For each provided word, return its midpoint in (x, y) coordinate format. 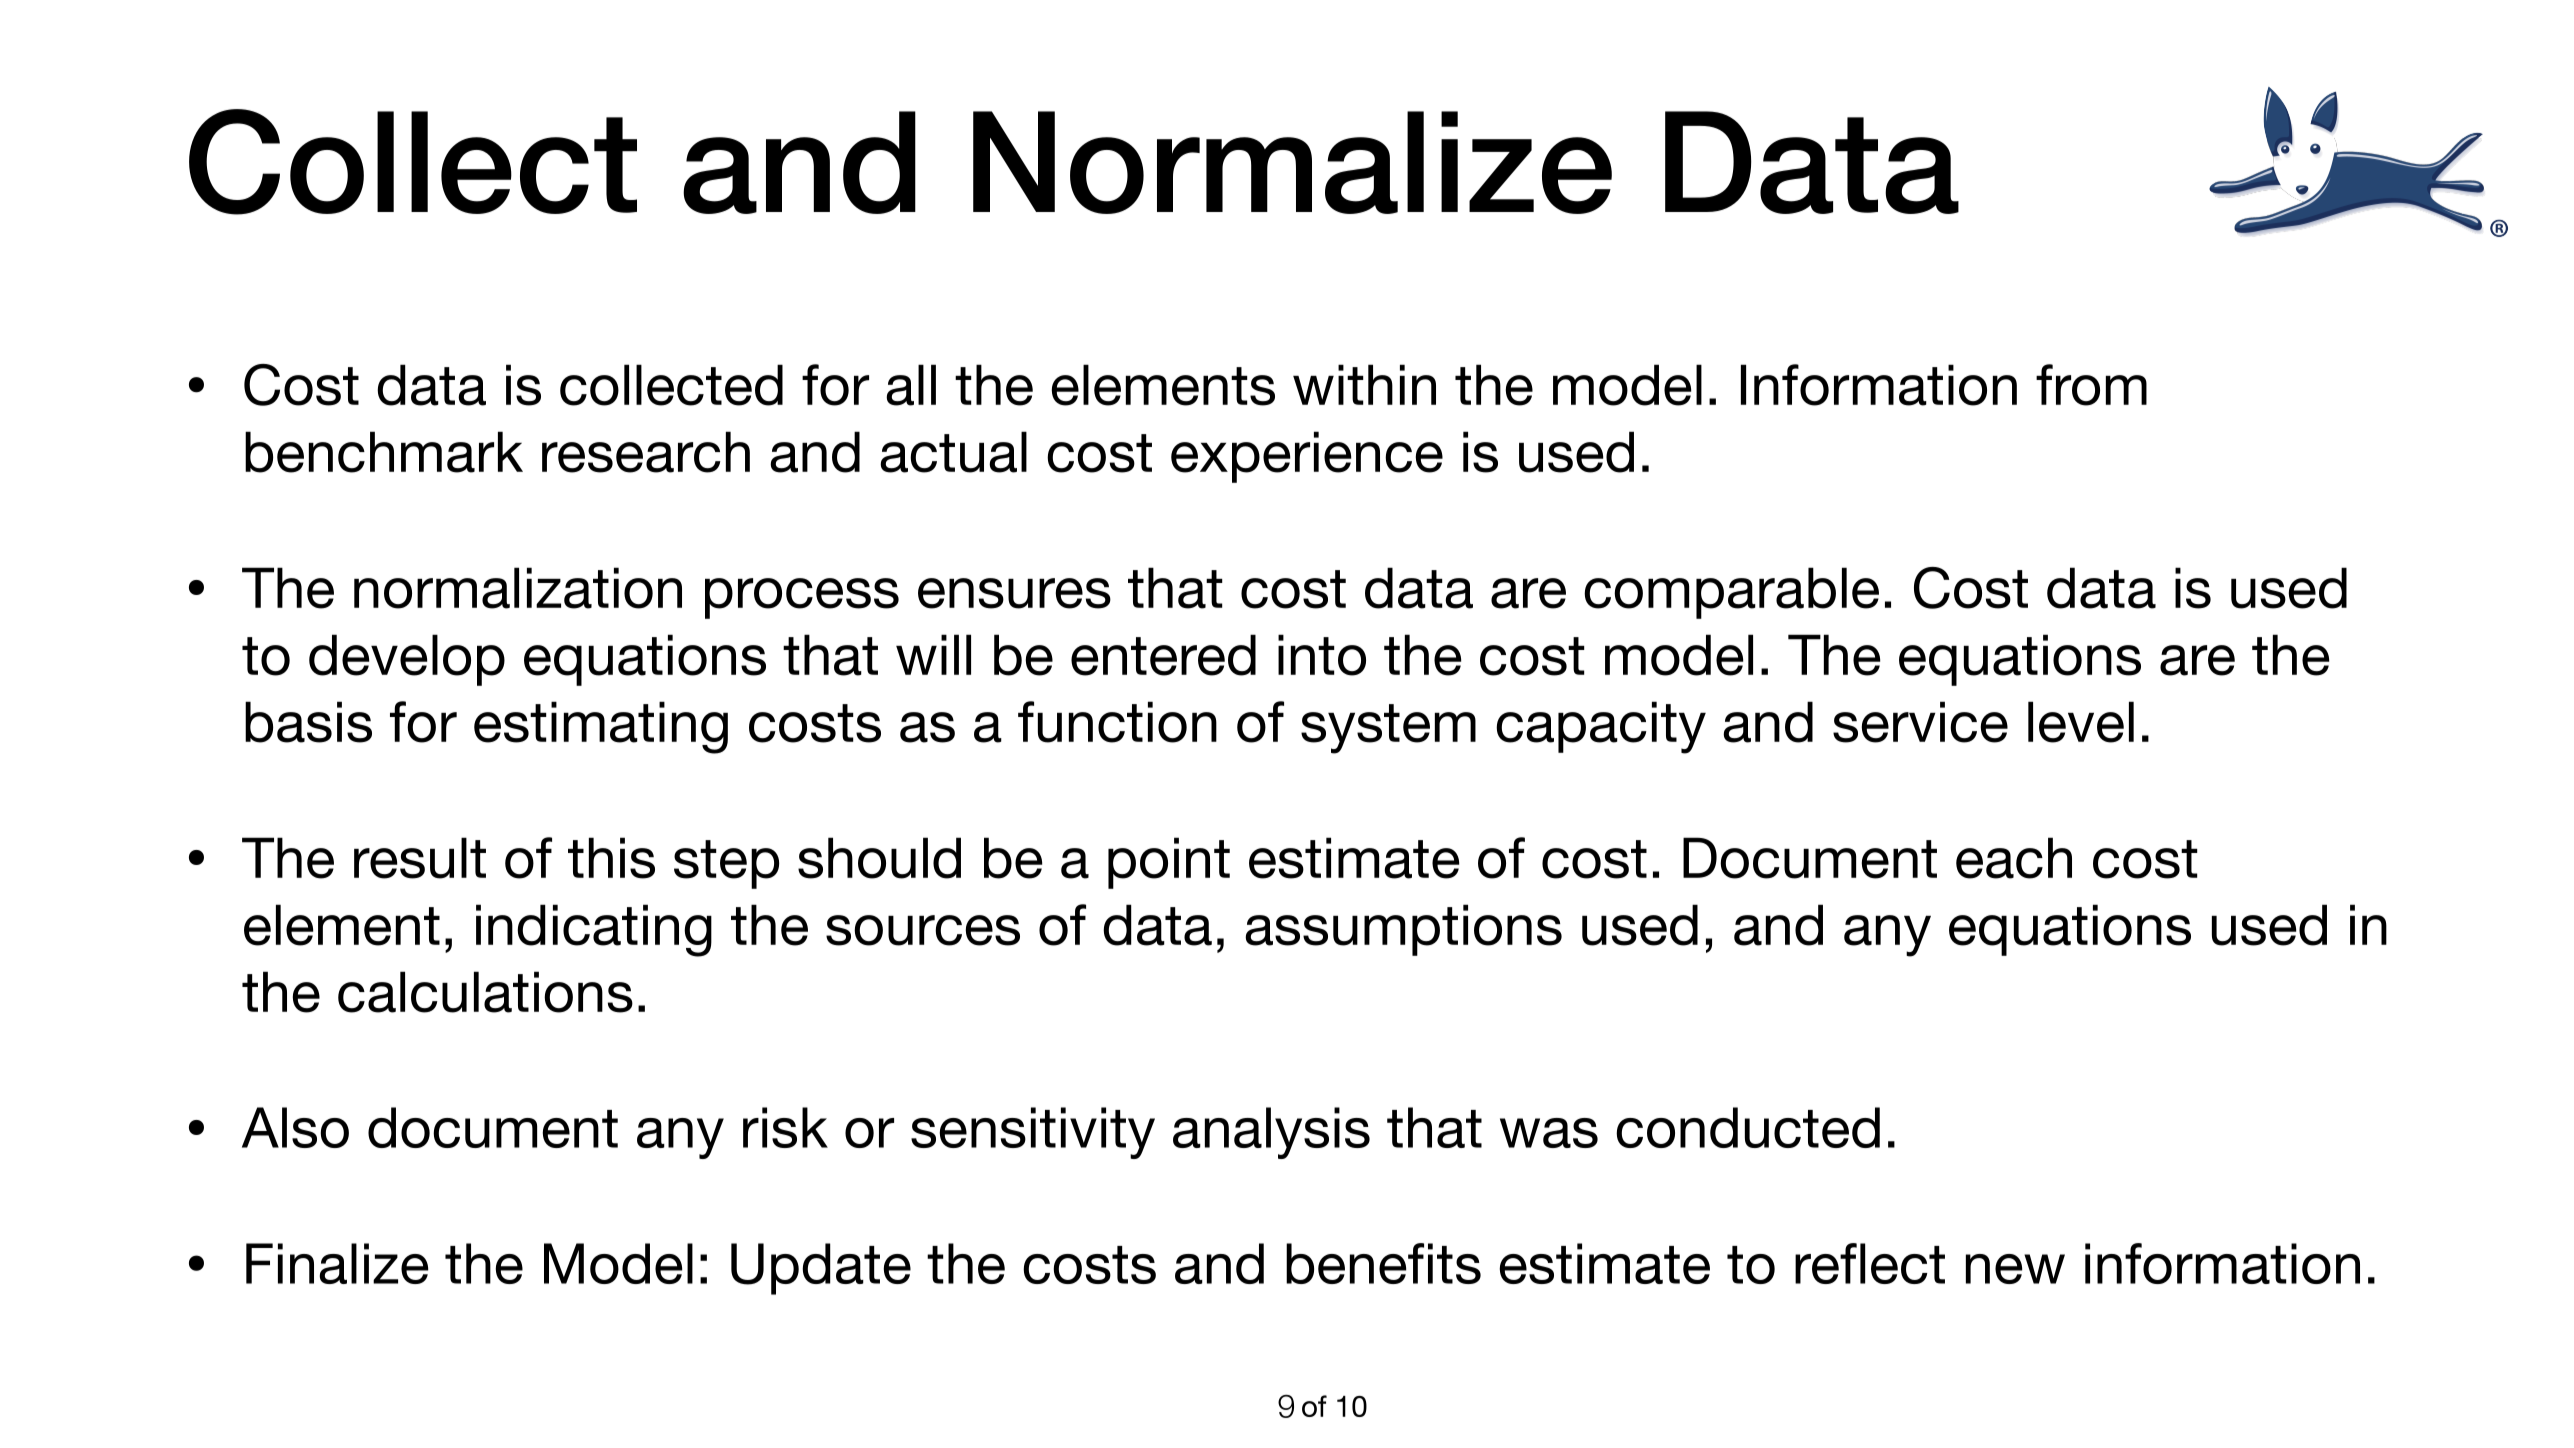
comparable (1731, 593)
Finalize (337, 1263)
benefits (1383, 1263)
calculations (485, 992)
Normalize (1292, 162)
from (2091, 385)
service (1920, 722)
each (2014, 858)
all (911, 385)
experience (1307, 457)
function (1117, 722)
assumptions (1403, 930)
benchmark (384, 452)
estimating (601, 727)
